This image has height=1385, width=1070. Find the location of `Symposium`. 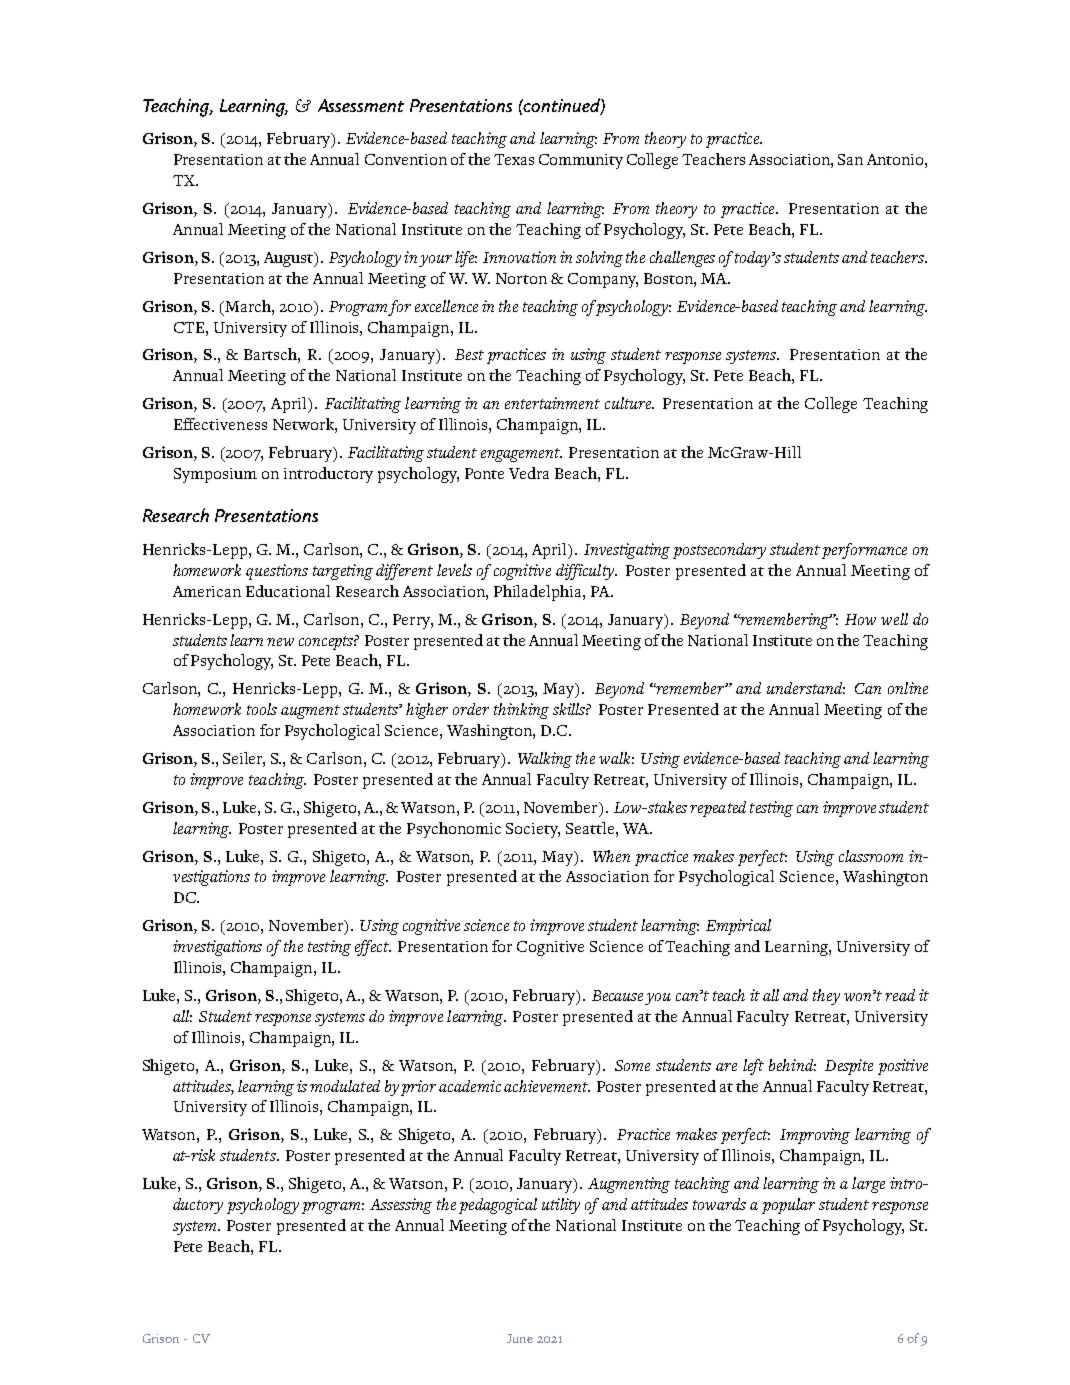

Symposium is located at coordinates (215, 475).
